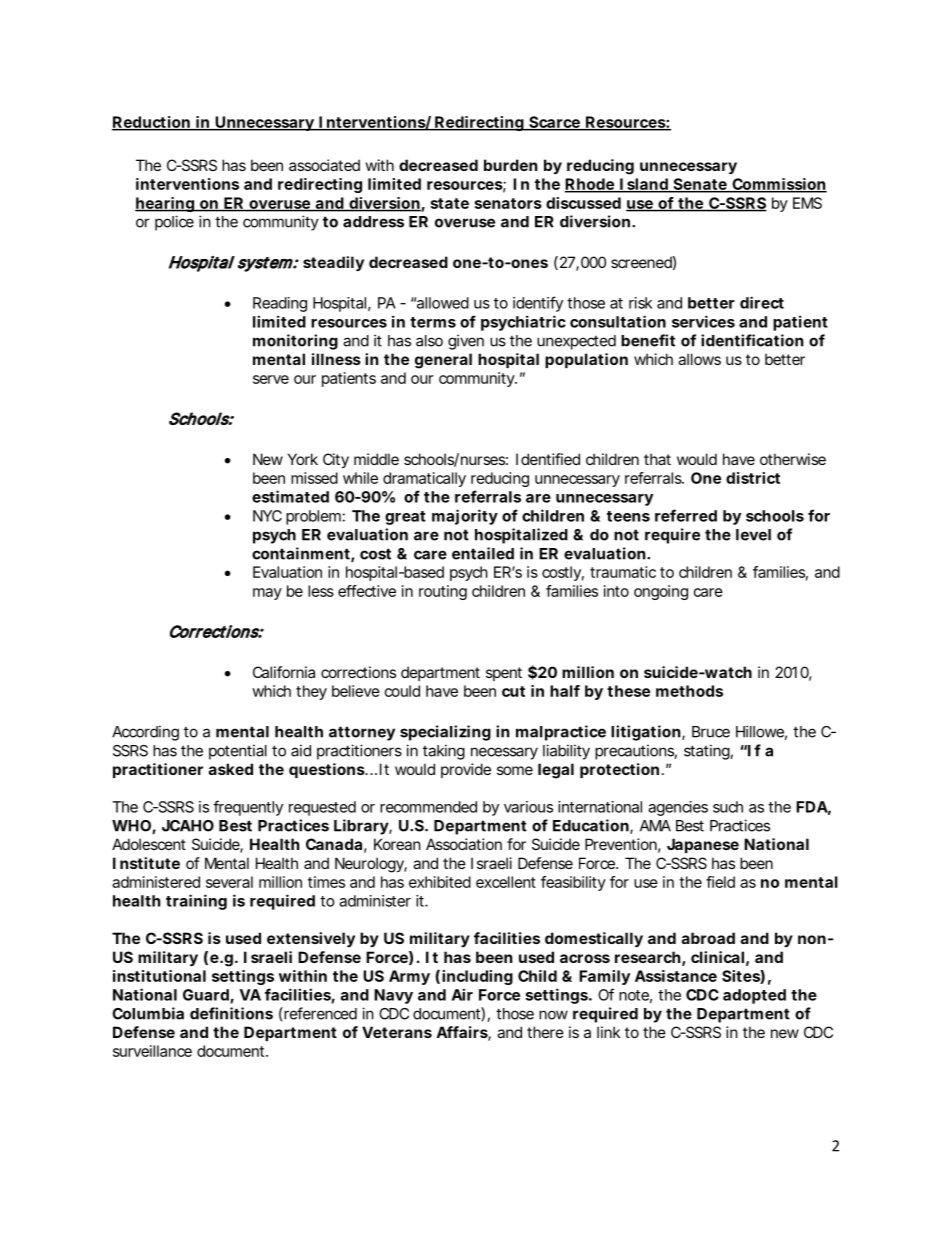 The image size is (952, 1233). What do you see at coordinates (699, 185) in the screenshot?
I see `Senate` at bounding box center [699, 185].
